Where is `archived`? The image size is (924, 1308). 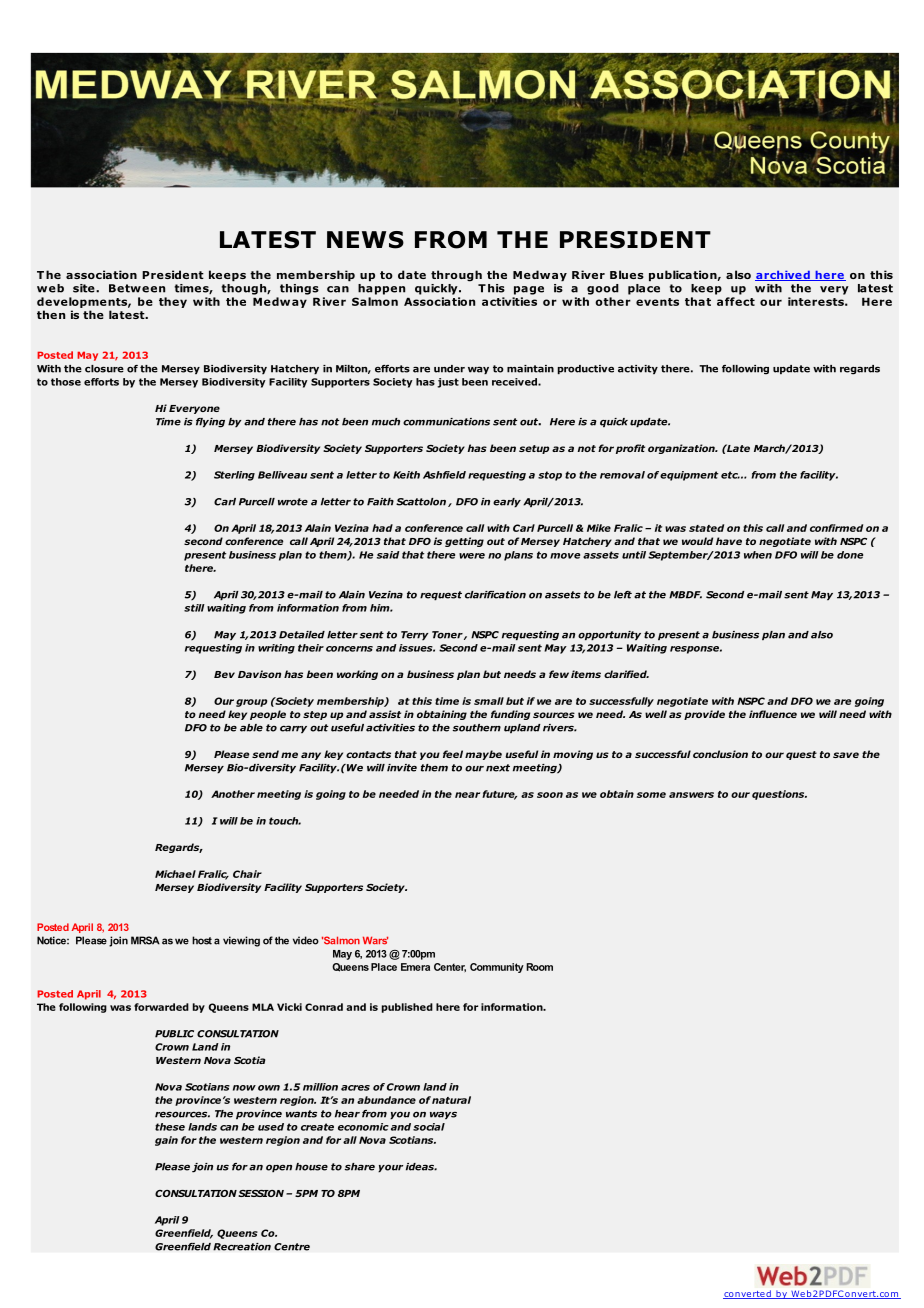 archived is located at coordinates (783, 275).
